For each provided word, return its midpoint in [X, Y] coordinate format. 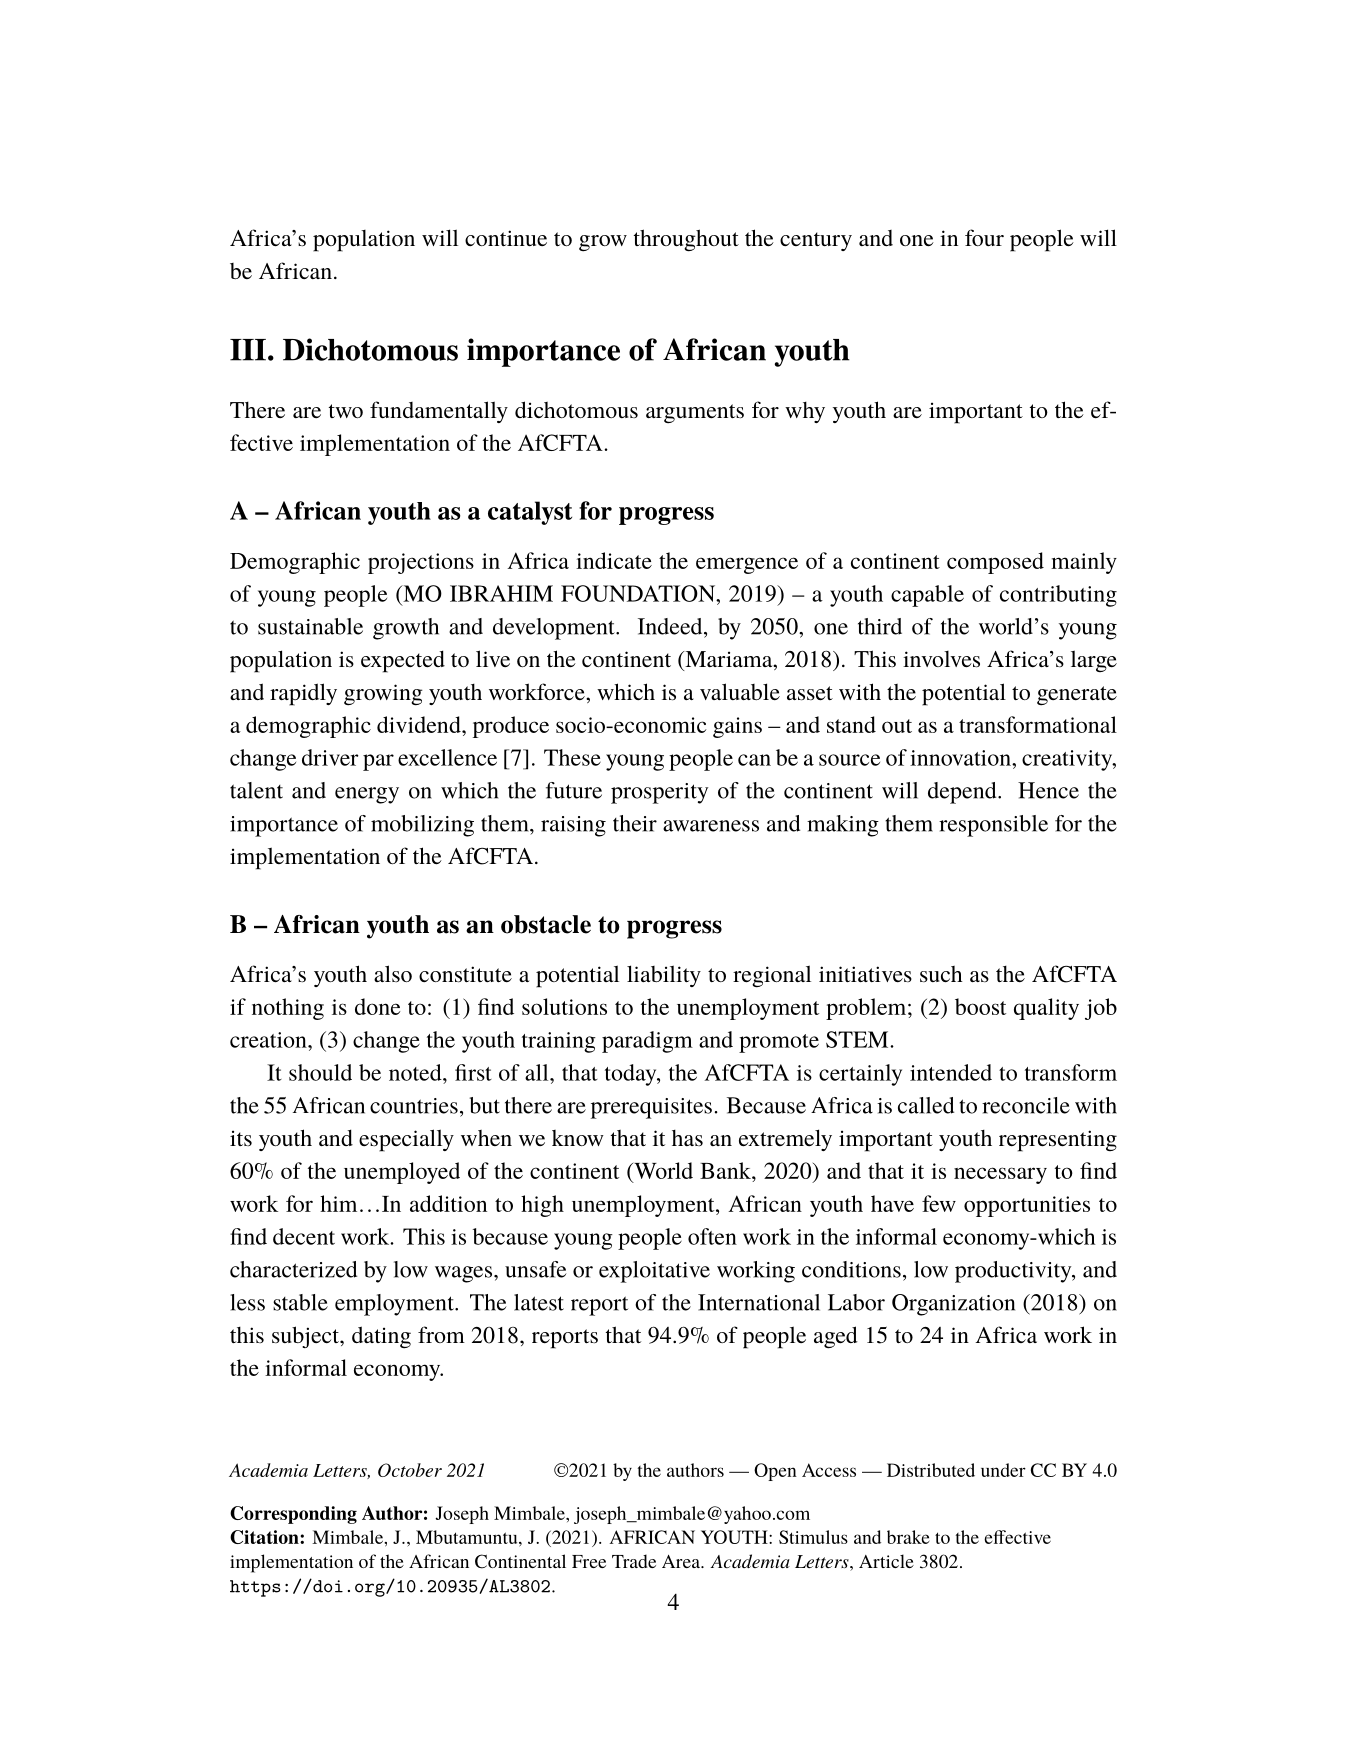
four [984, 237]
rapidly [303, 694]
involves [941, 659]
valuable [740, 691]
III [248, 350]
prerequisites [651, 1108]
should [320, 1072]
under [1003, 1470]
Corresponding [293, 1515]
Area [682, 1561]
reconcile [1026, 1105]
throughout [686, 240]
